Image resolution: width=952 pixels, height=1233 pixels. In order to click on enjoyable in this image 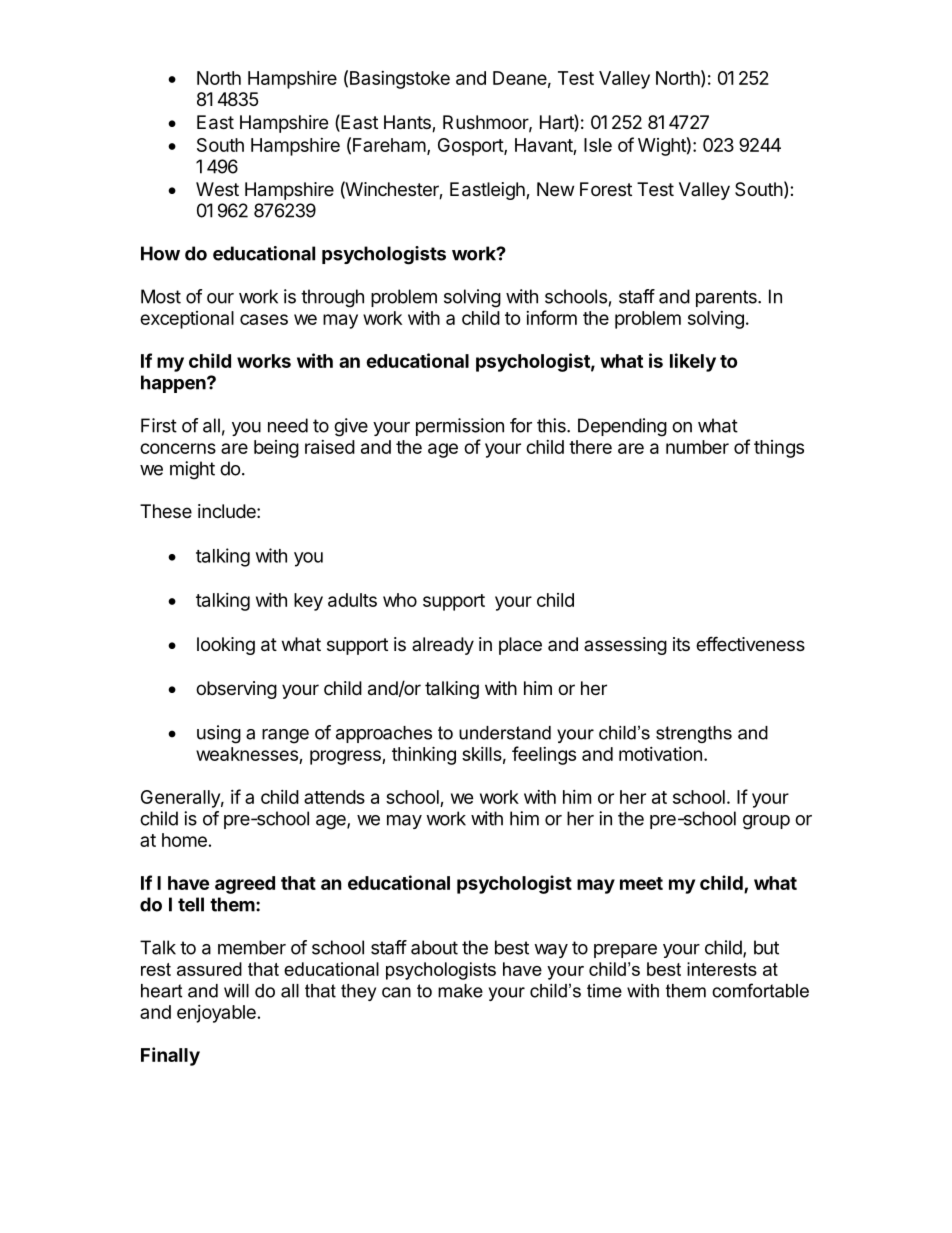, I will do `click(216, 1014)`.
